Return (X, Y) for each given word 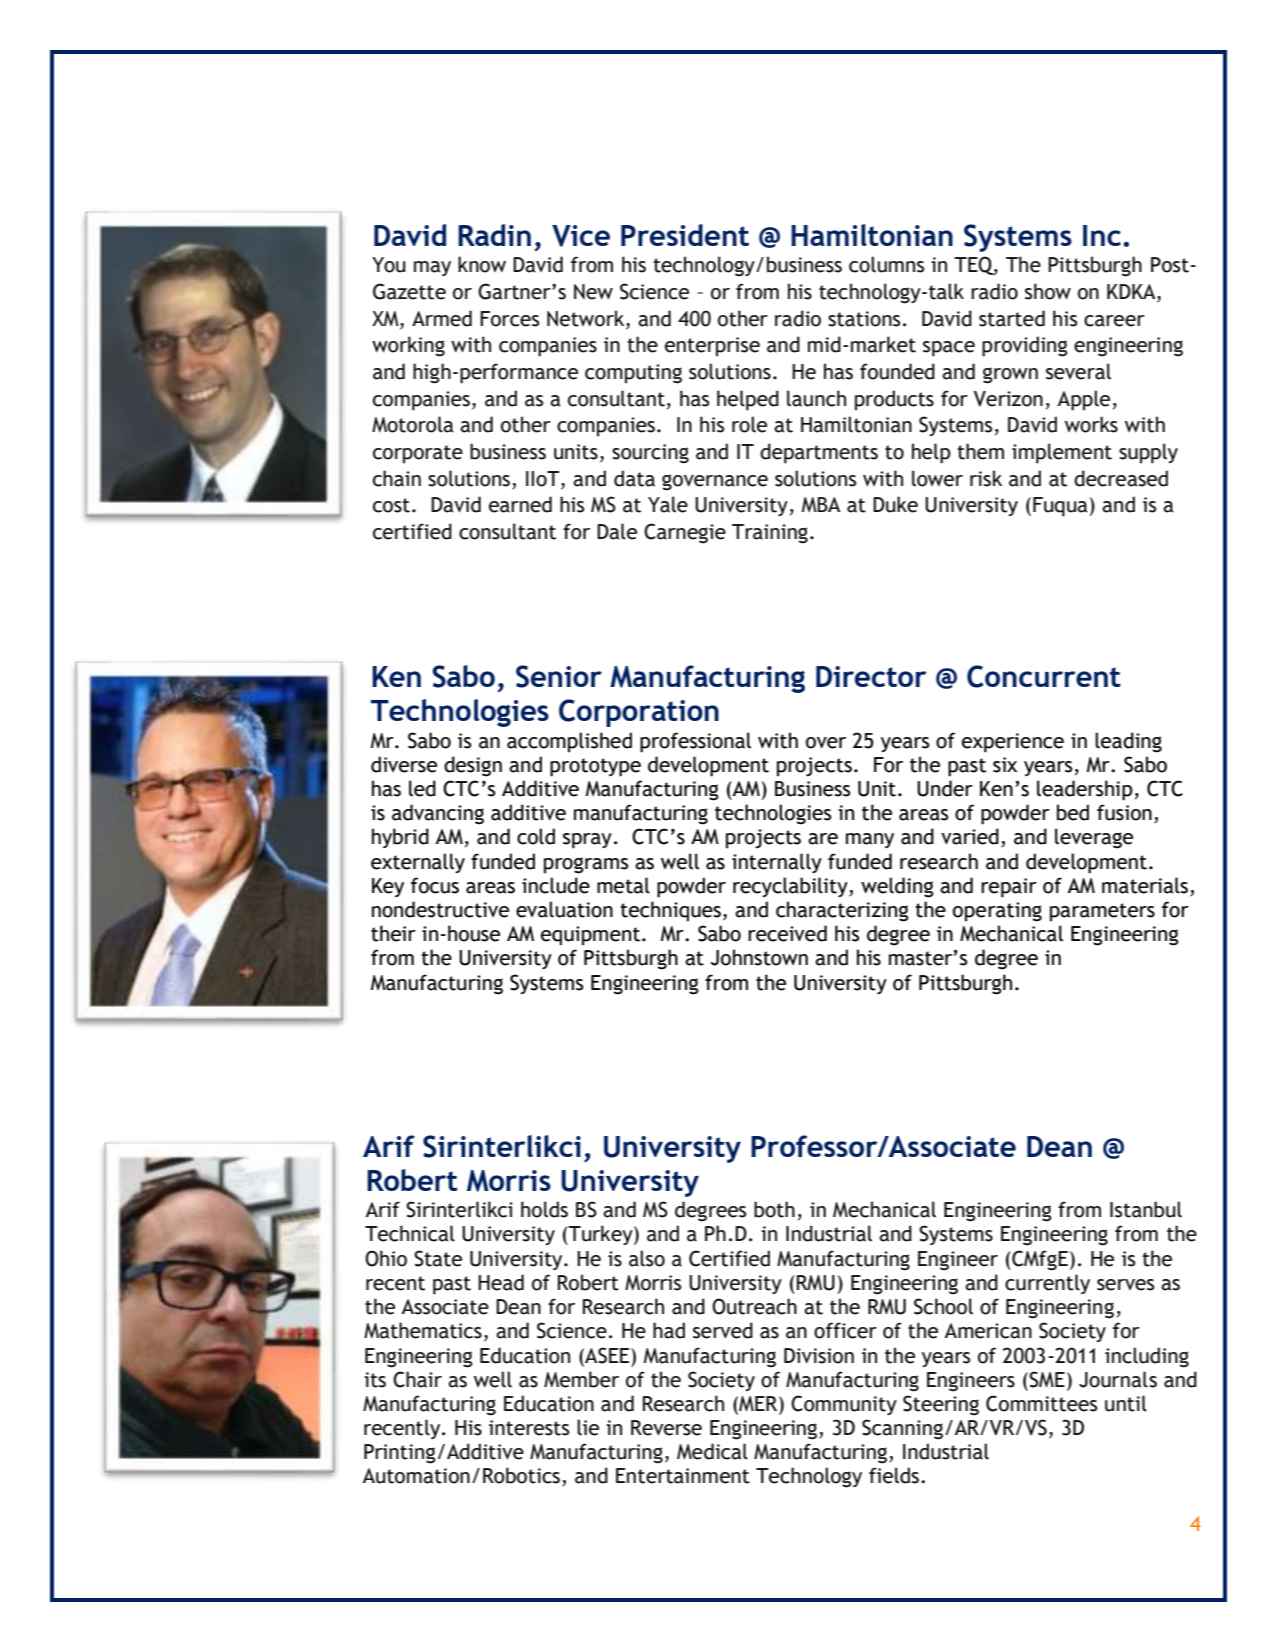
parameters (1102, 912)
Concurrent (1043, 676)
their (393, 933)
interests (529, 1428)
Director (871, 676)
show (1048, 291)
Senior (559, 676)
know (482, 264)
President (685, 235)
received (787, 933)
